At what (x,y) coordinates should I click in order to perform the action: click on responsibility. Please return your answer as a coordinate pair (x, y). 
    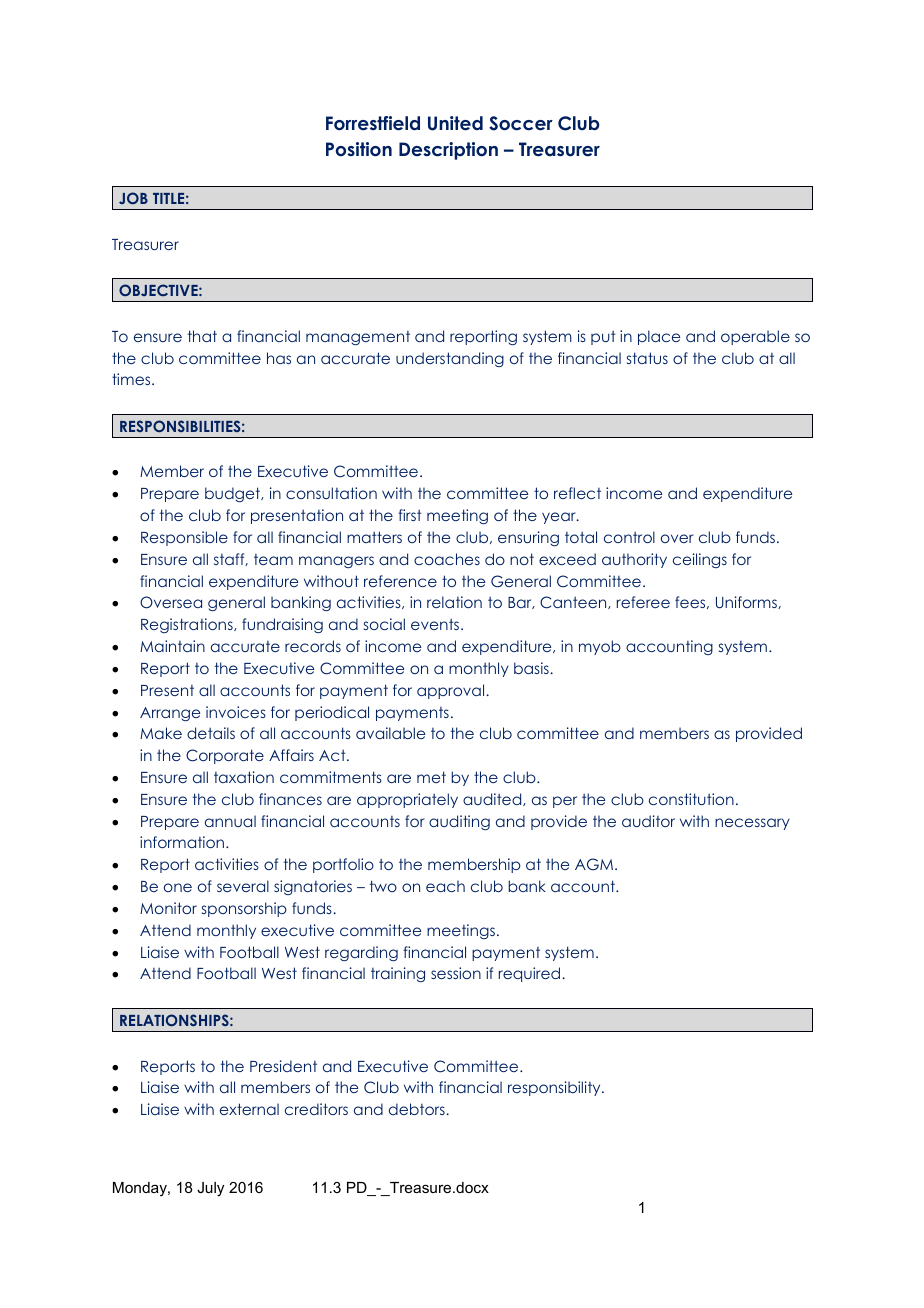
    Looking at the image, I should click on (555, 1088).
